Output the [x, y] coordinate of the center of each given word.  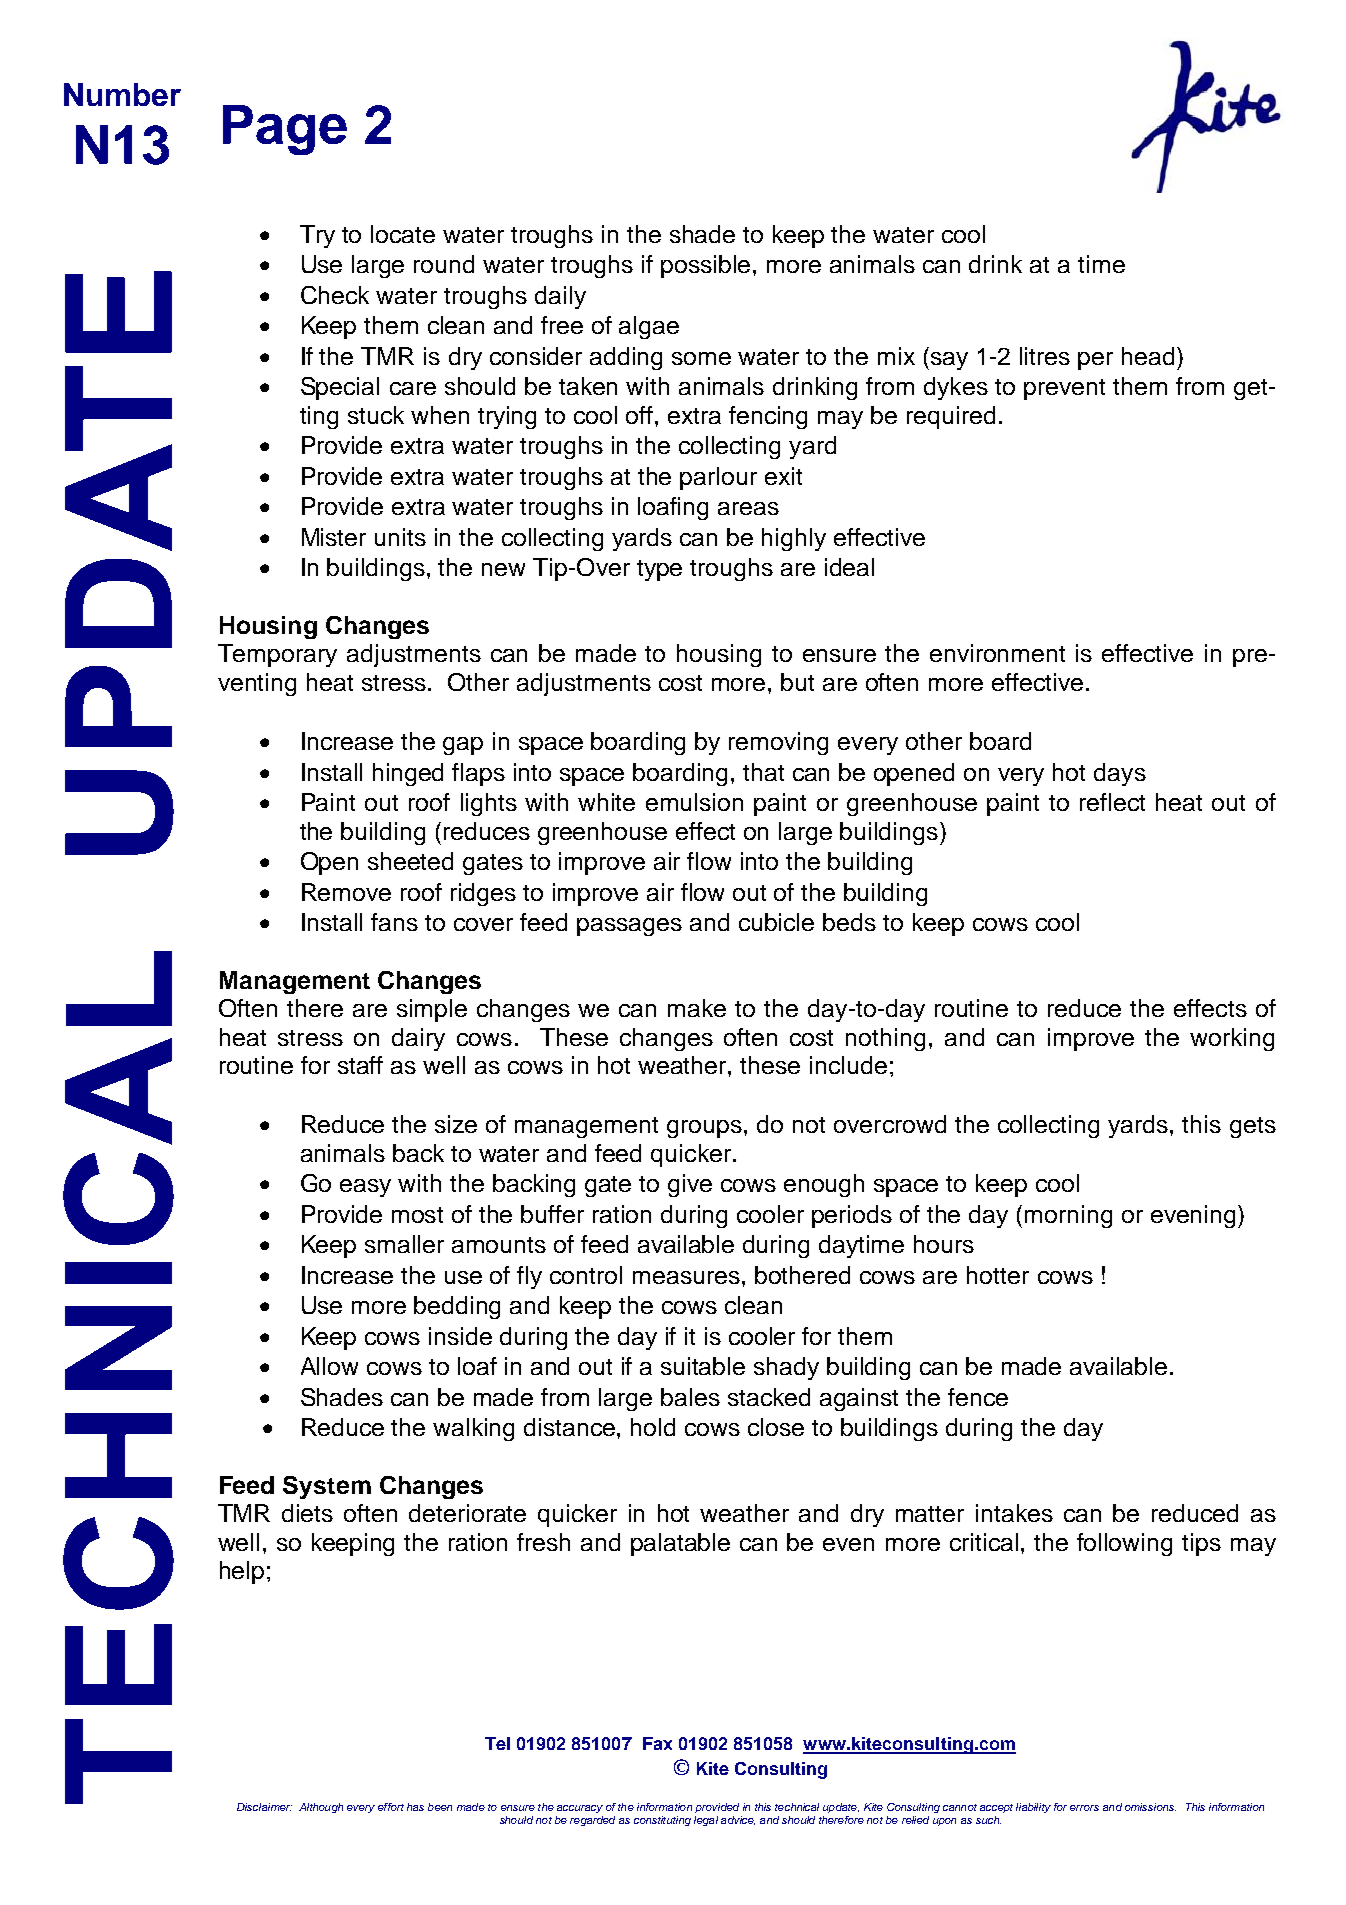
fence [978, 1397]
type [659, 570]
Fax [657, 1743]
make [697, 1008]
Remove [346, 892]
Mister [334, 537]
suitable [703, 1366]
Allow [329, 1366]
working [1232, 1039]
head [1148, 356]
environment [997, 653]
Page [285, 130]
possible [707, 266]
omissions [1150, 1807]
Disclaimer [264, 1807]
